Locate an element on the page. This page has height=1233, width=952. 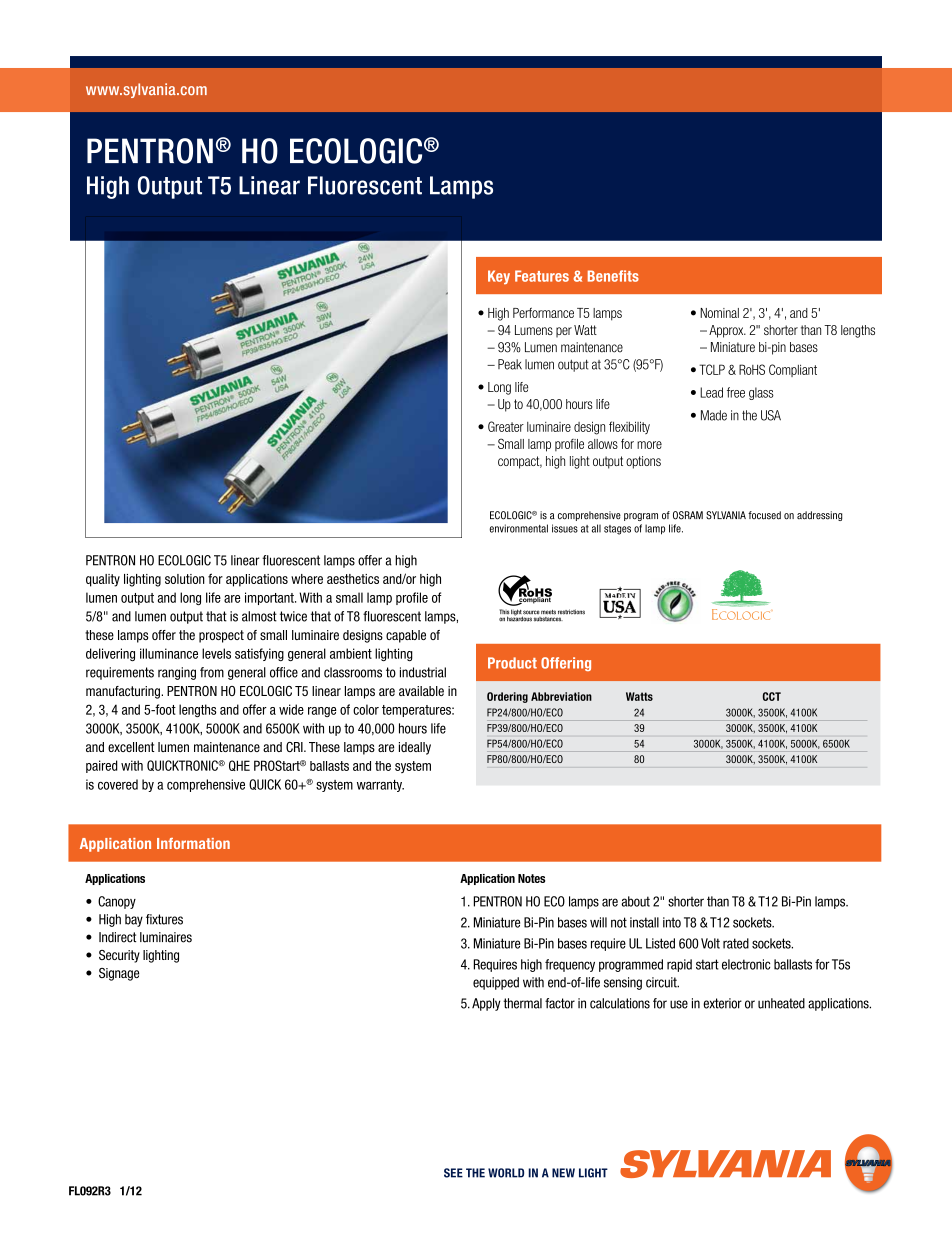
Key is located at coordinates (499, 277).
